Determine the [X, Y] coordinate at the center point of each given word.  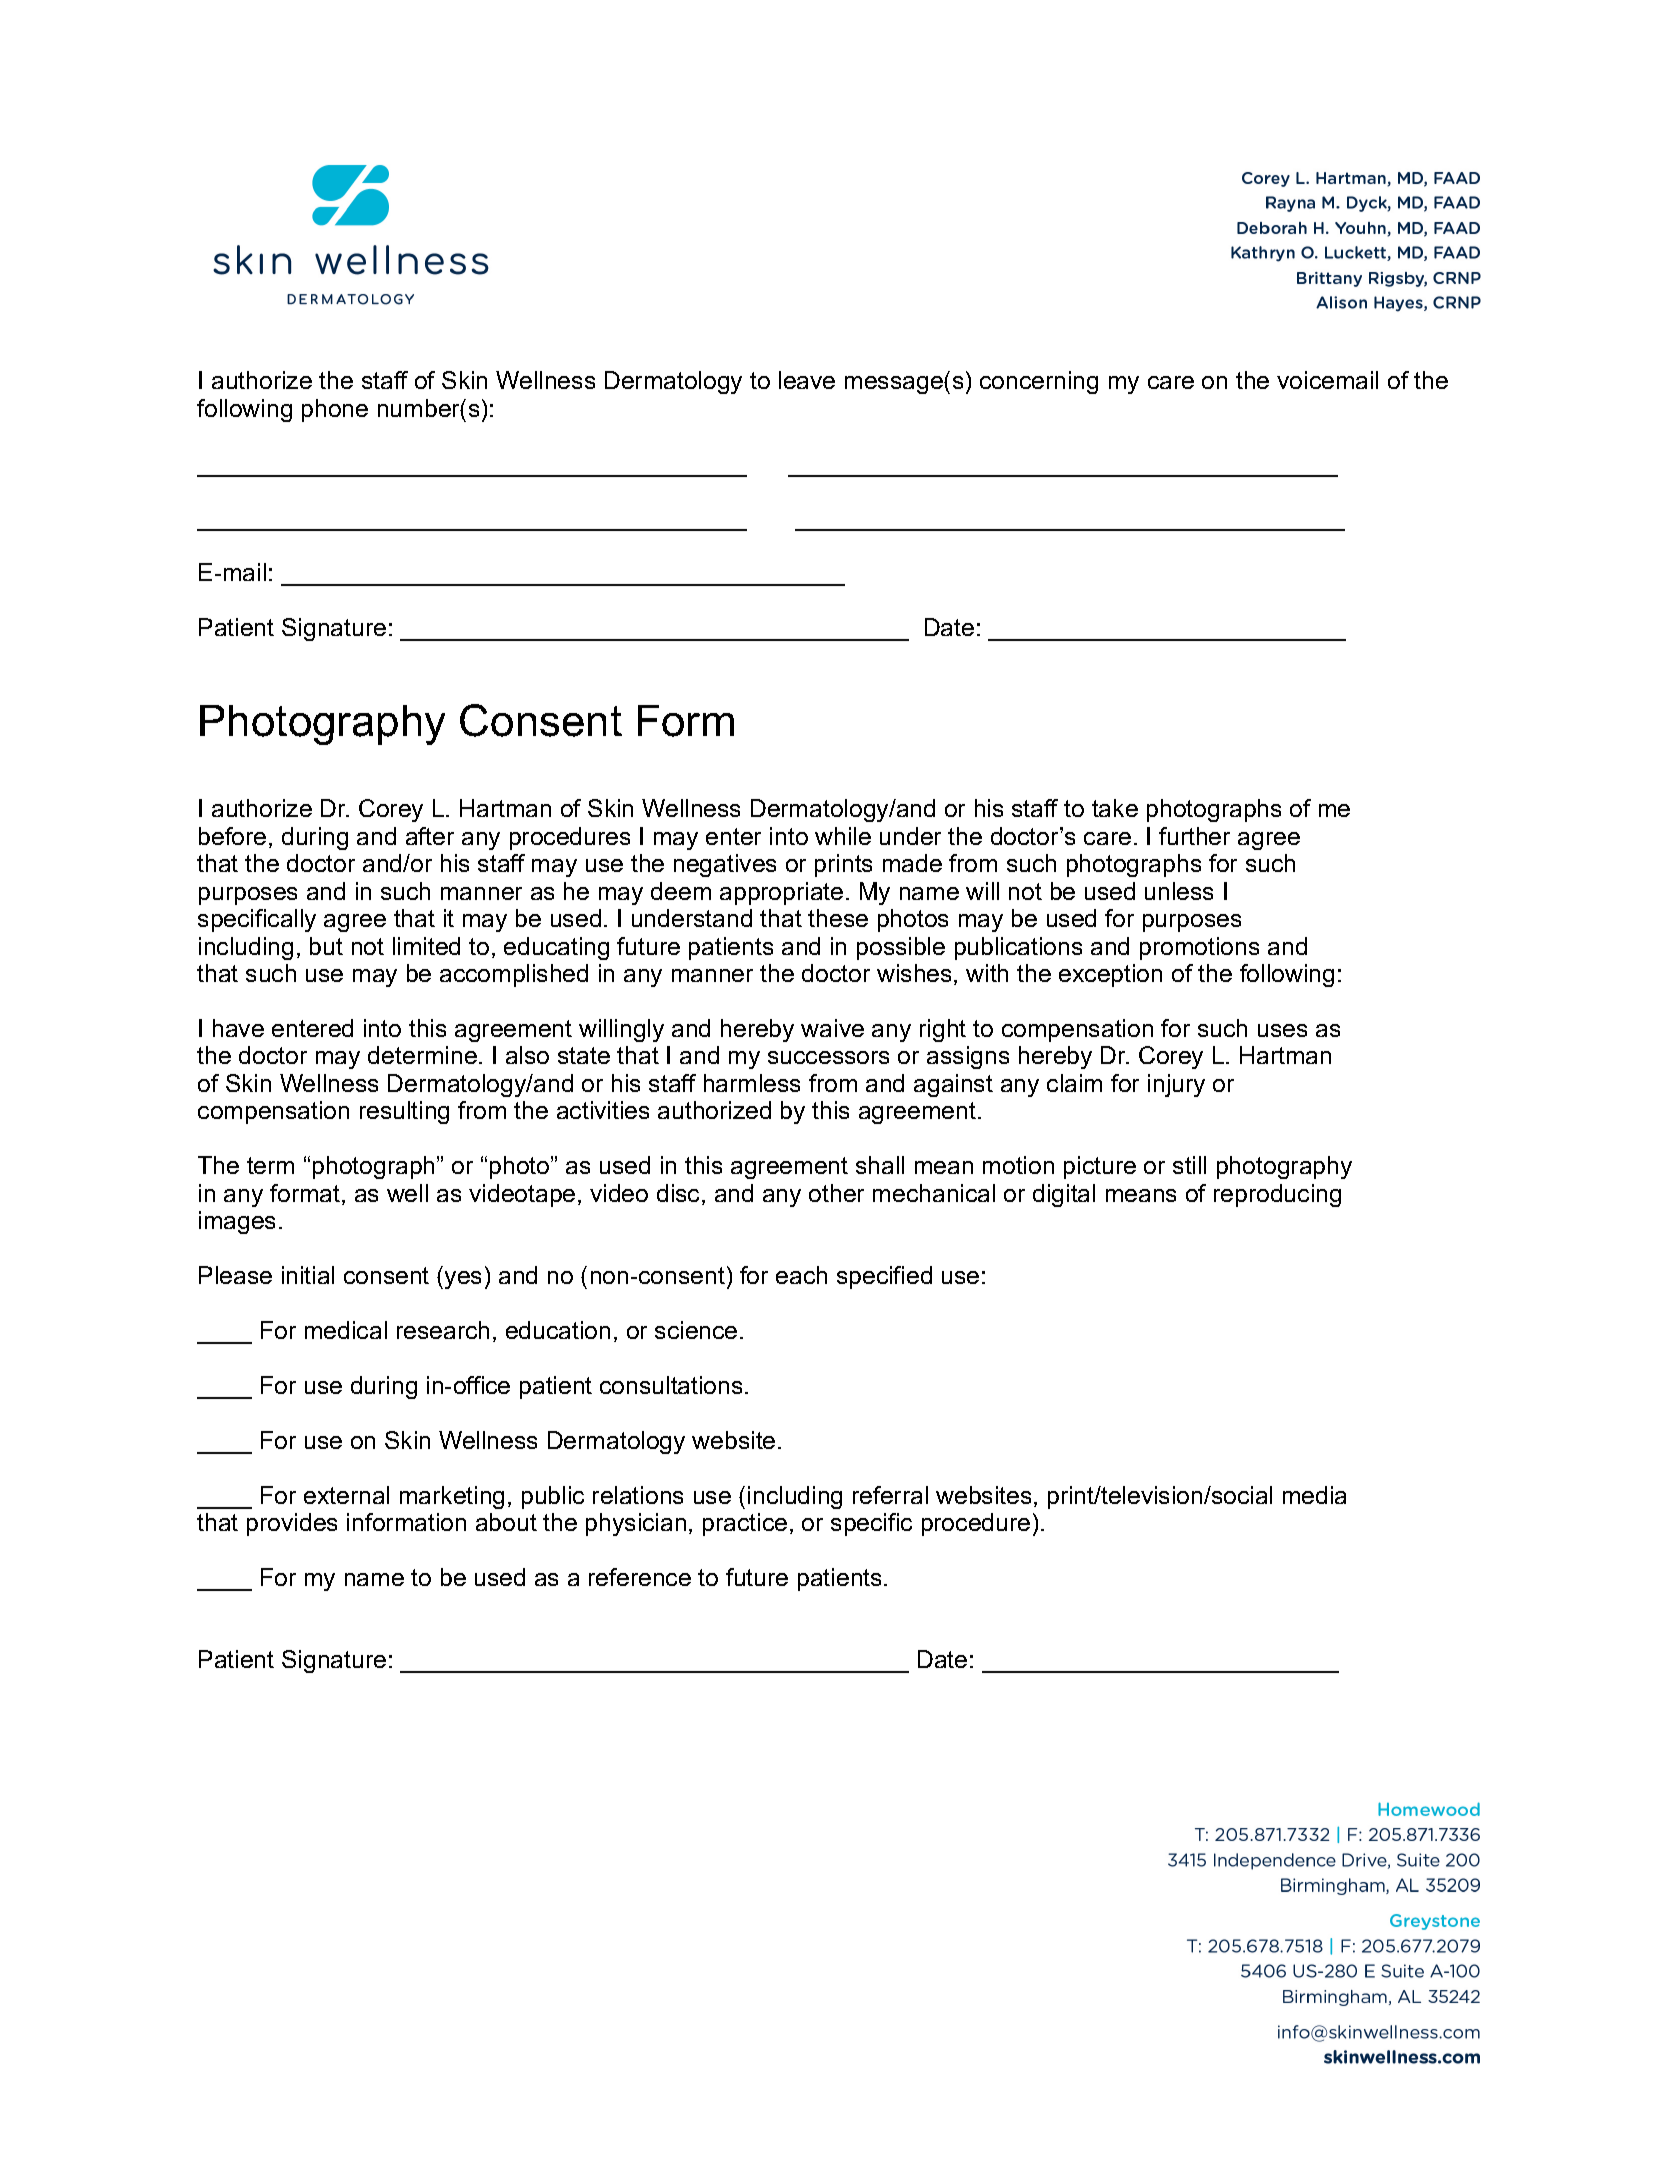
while [843, 836]
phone [335, 410]
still [1189, 1165]
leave [807, 380]
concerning [1039, 382]
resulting [404, 1112]
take [1115, 808]
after [430, 836]
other [836, 1193]
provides [292, 1524]
